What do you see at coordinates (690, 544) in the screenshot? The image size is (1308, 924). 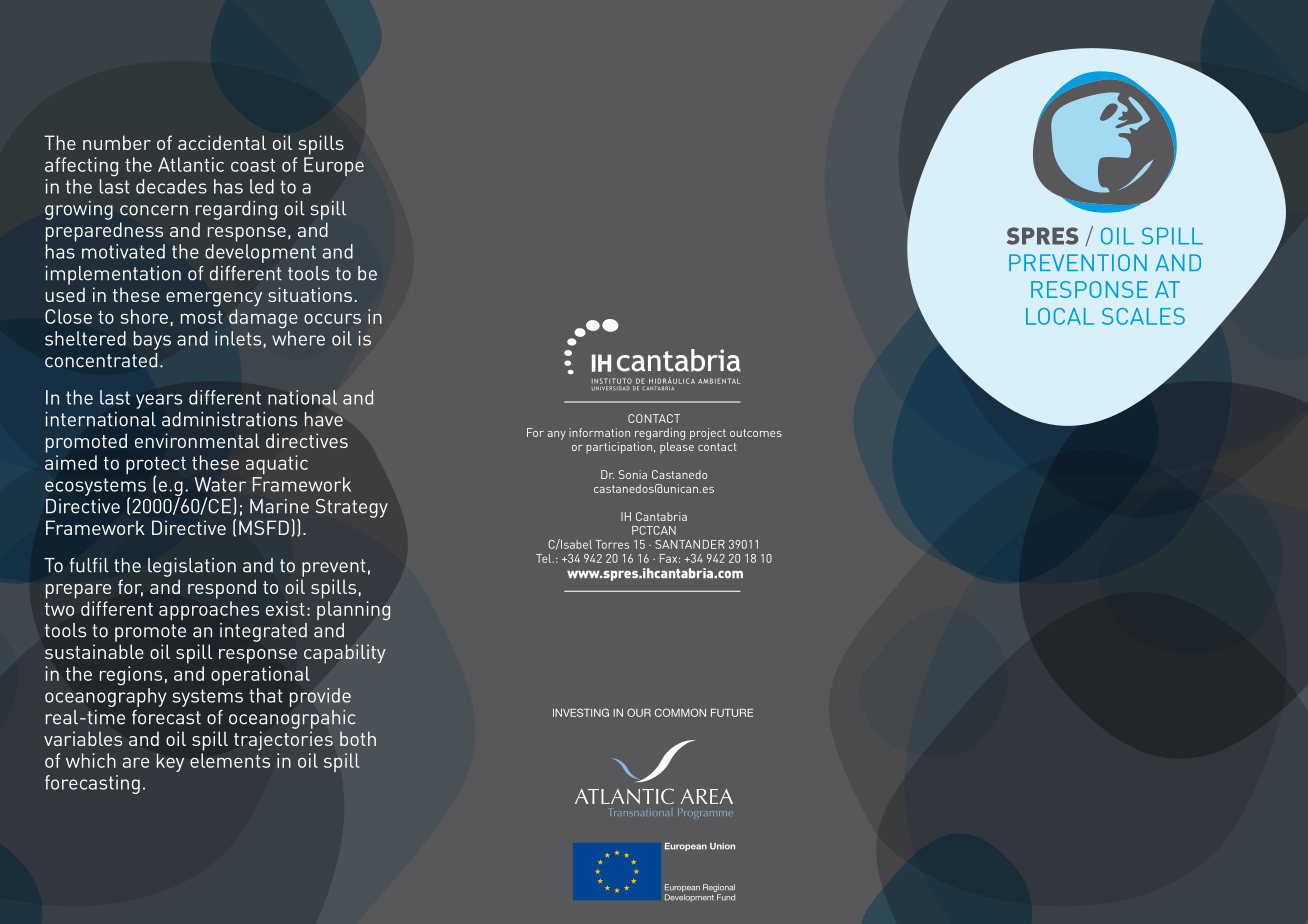 I see `Santander` at bounding box center [690, 544].
